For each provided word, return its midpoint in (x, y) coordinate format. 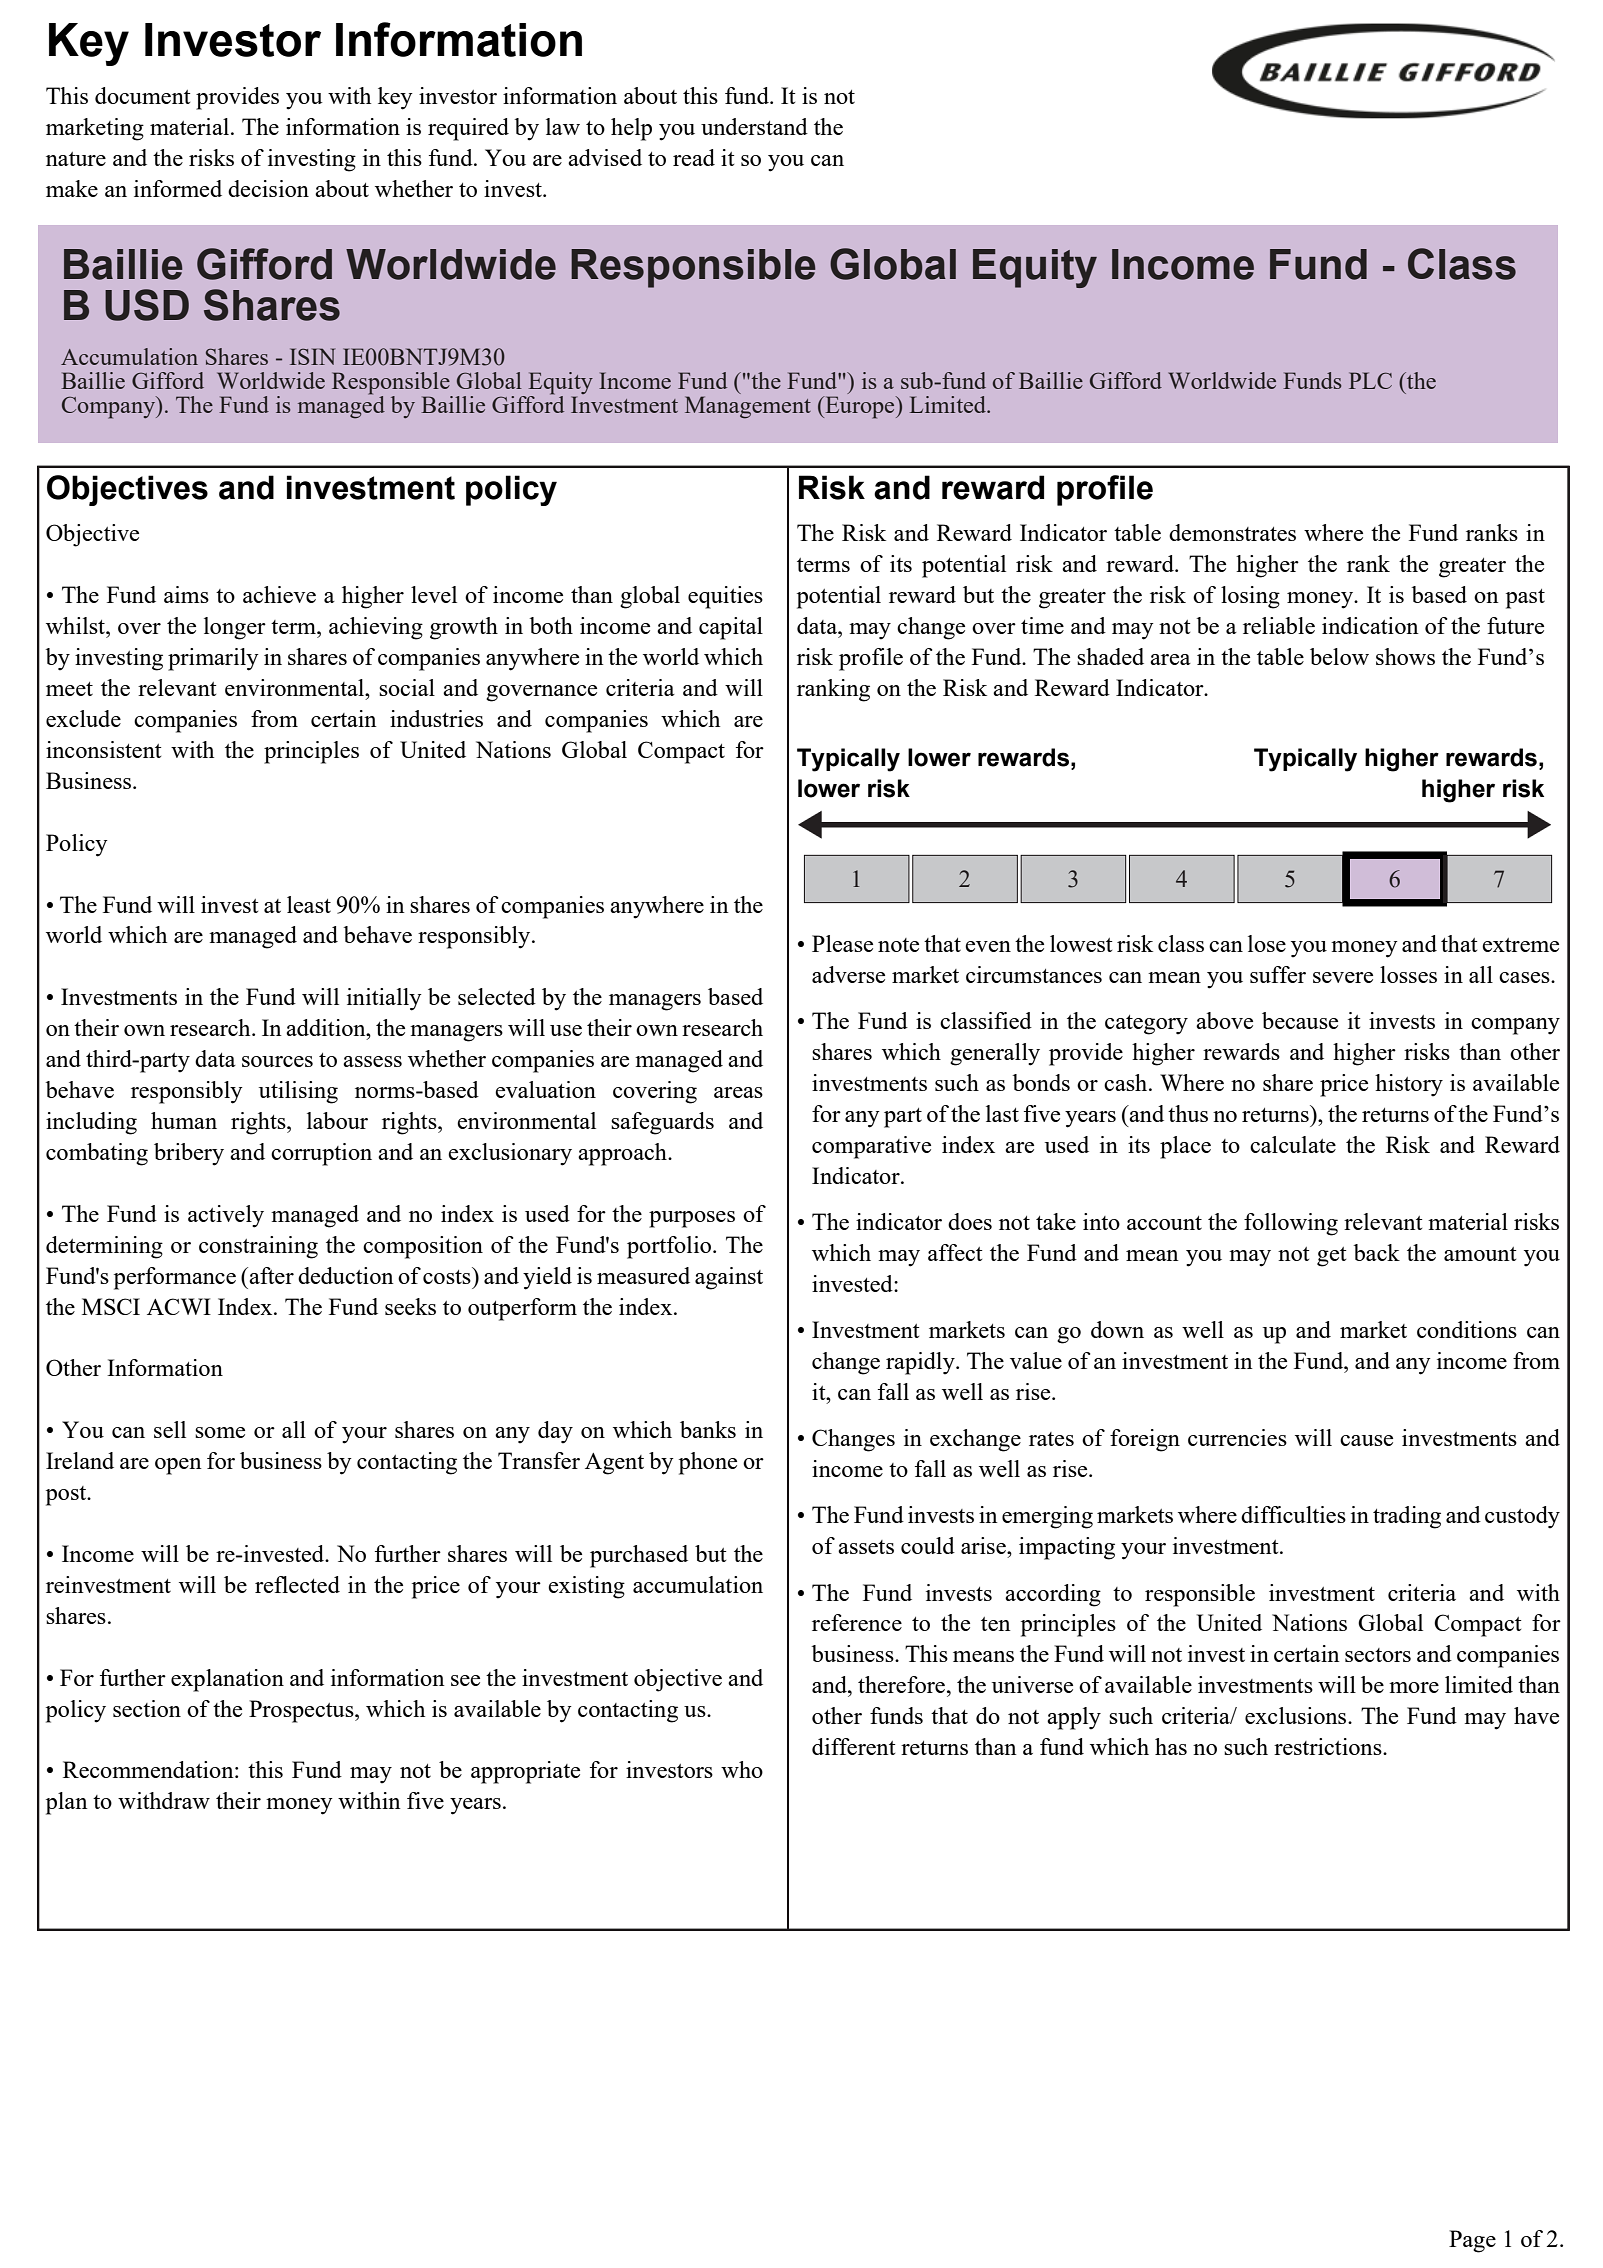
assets (866, 1547)
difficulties (1293, 1514)
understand (754, 126)
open (178, 1466)
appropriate (525, 1772)
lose (1267, 943)
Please (842, 943)
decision (268, 188)
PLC (1370, 380)
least (309, 904)
